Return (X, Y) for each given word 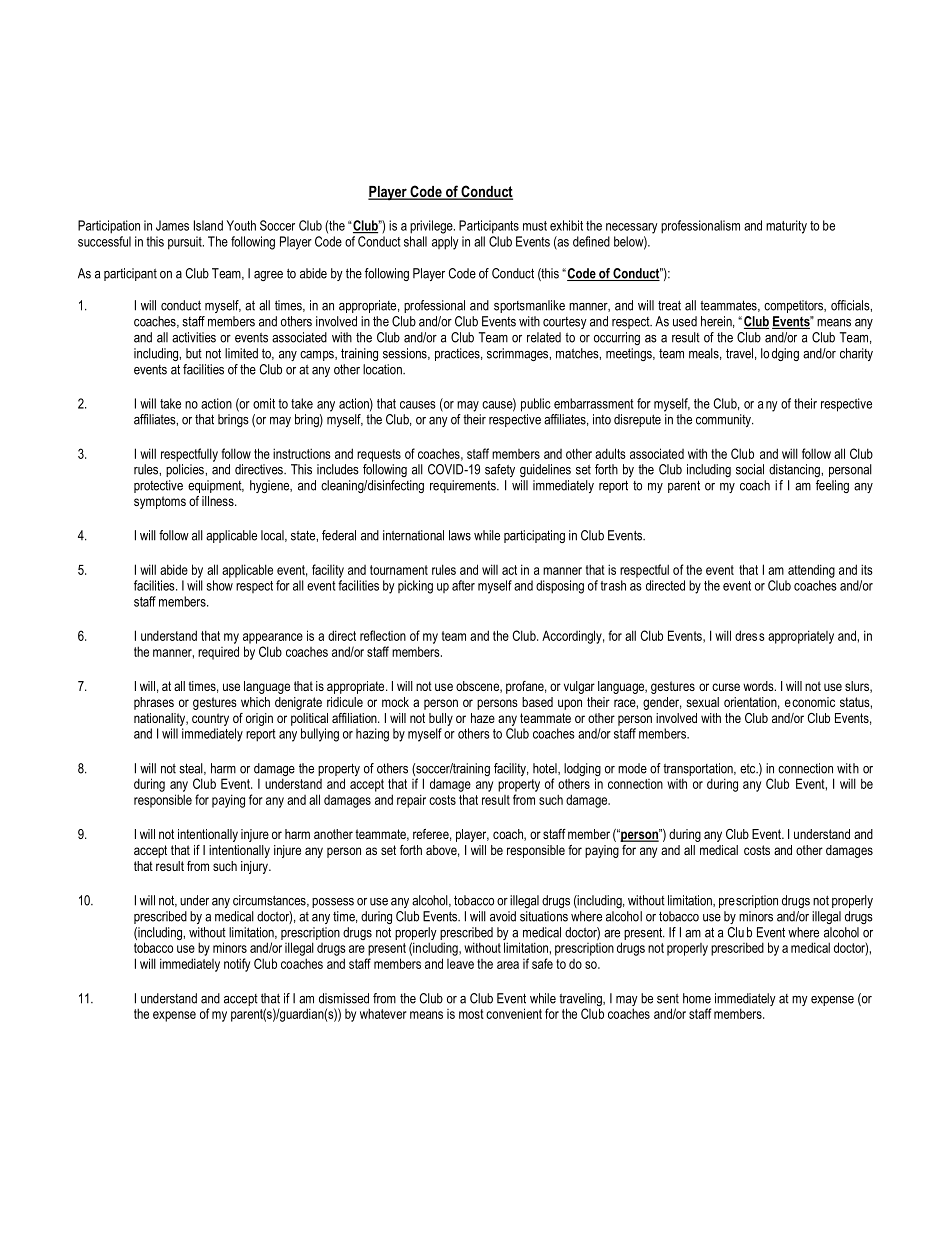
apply (445, 243)
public (536, 405)
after (463, 585)
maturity (786, 227)
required (218, 653)
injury (255, 867)
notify (237, 965)
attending (811, 571)
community (724, 420)
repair (411, 801)
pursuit (186, 243)
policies (186, 470)
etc (749, 769)
